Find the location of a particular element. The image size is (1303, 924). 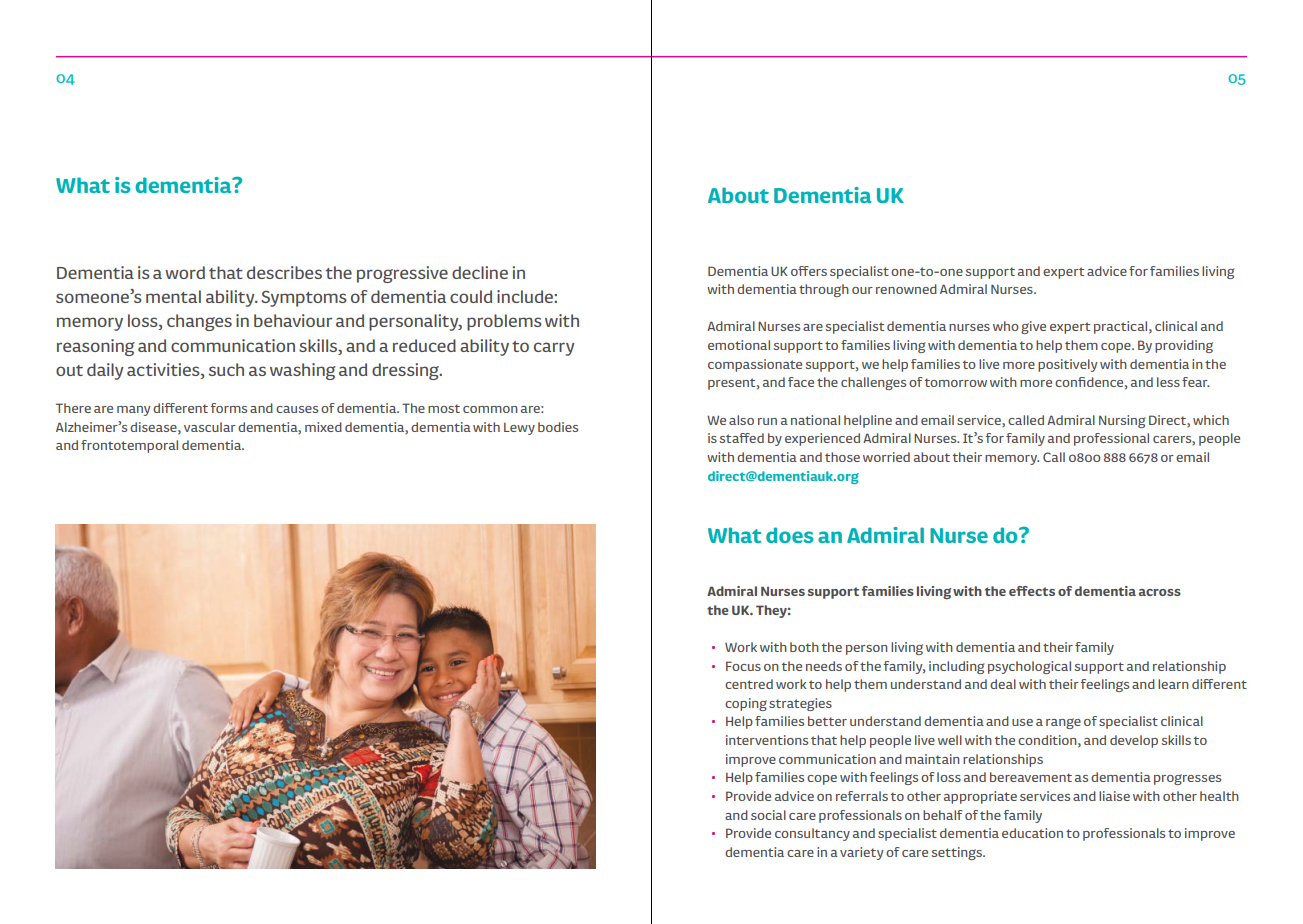

does is located at coordinates (790, 535).
